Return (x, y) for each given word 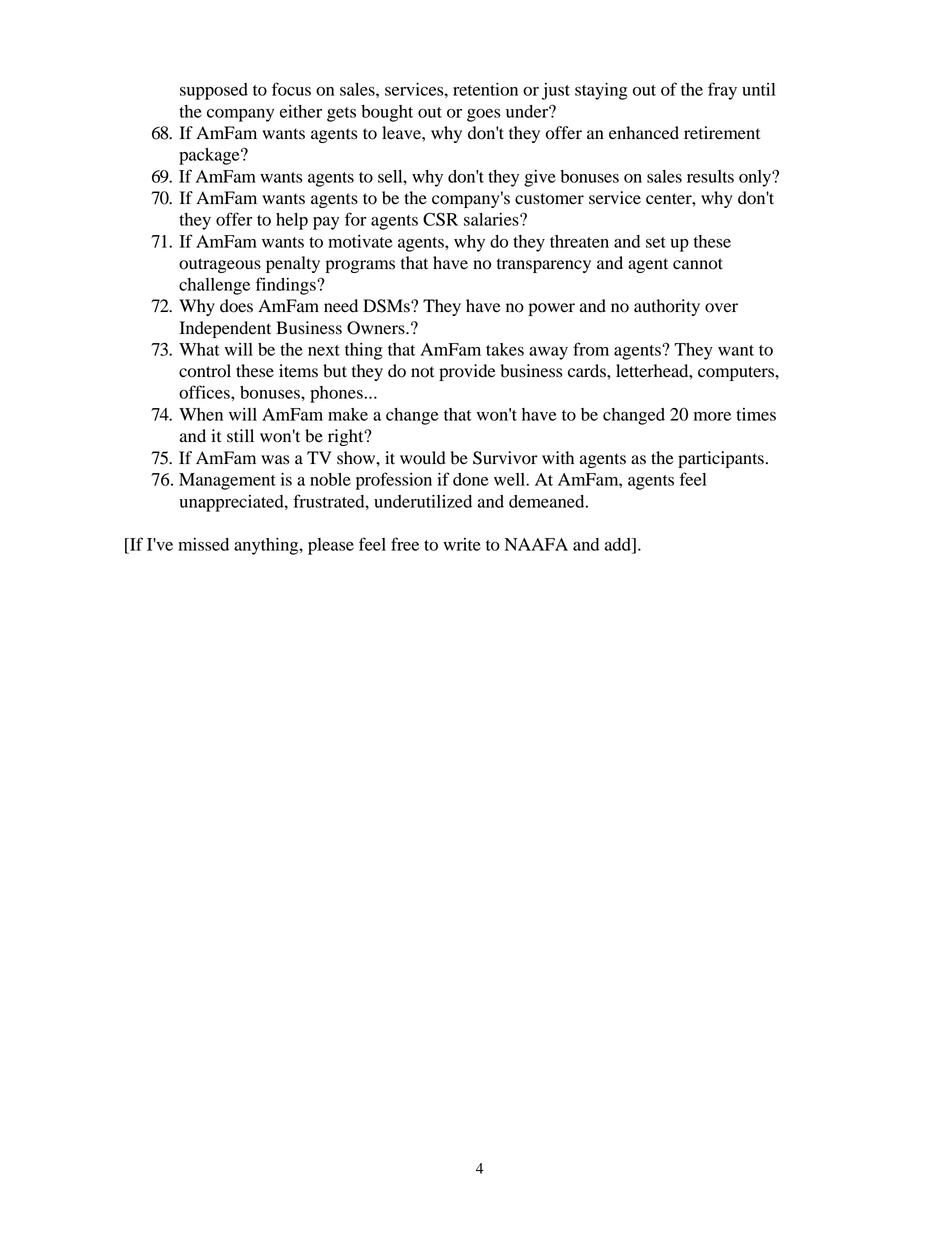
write (462, 544)
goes (484, 115)
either (301, 111)
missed (203, 544)
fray (722, 91)
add (619, 544)
